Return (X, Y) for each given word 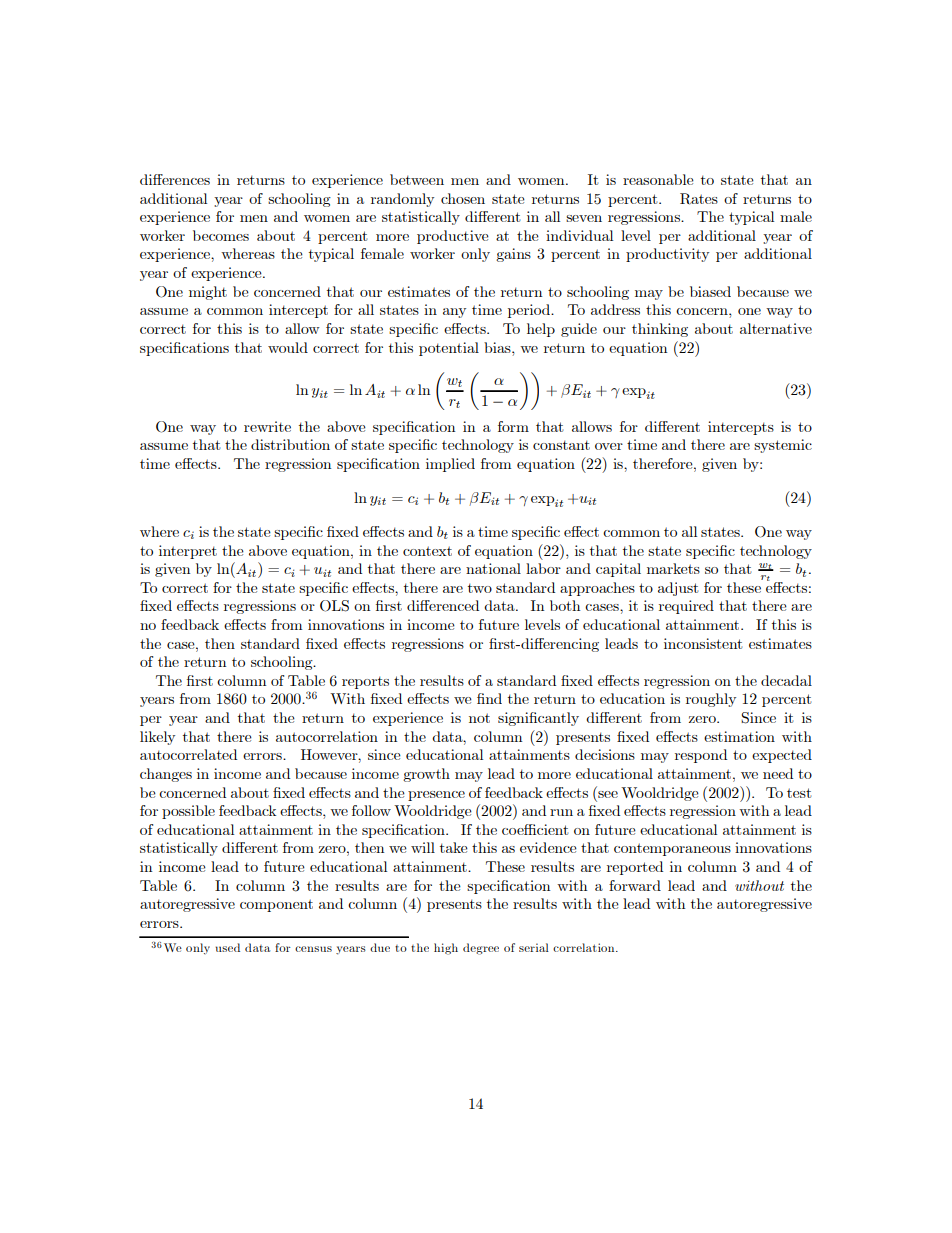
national (493, 568)
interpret (188, 552)
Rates (699, 199)
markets (673, 568)
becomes (221, 235)
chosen (463, 198)
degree (481, 949)
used (228, 947)
